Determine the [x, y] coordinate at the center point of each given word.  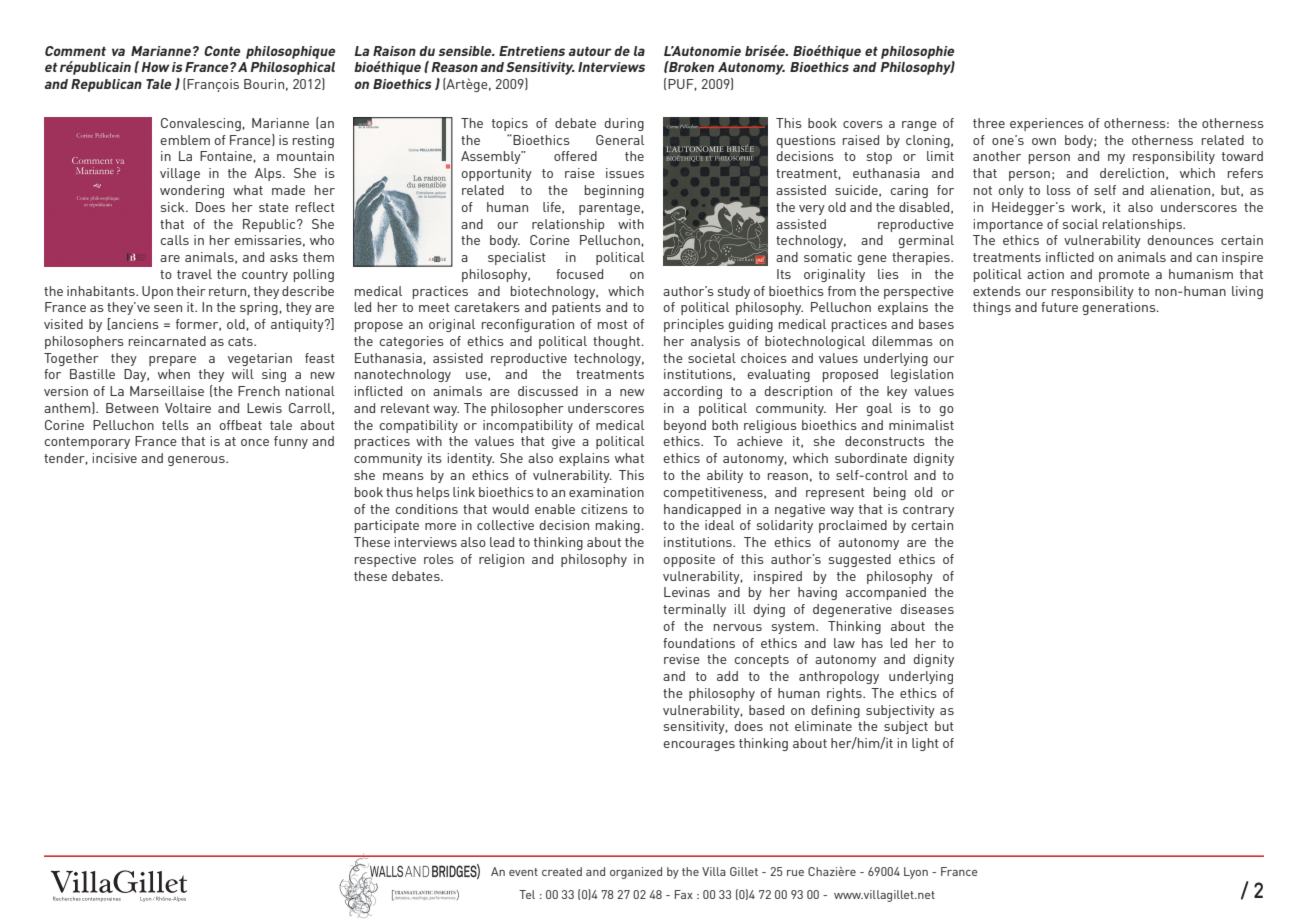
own [1044, 141]
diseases [927, 609]
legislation [922, 375]
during [624, 124]
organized [636, 873]
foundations [699, 643]
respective [385, 560]
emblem [185, 140]
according [692, 392]
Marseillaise [167, 391]
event [523, 872]
